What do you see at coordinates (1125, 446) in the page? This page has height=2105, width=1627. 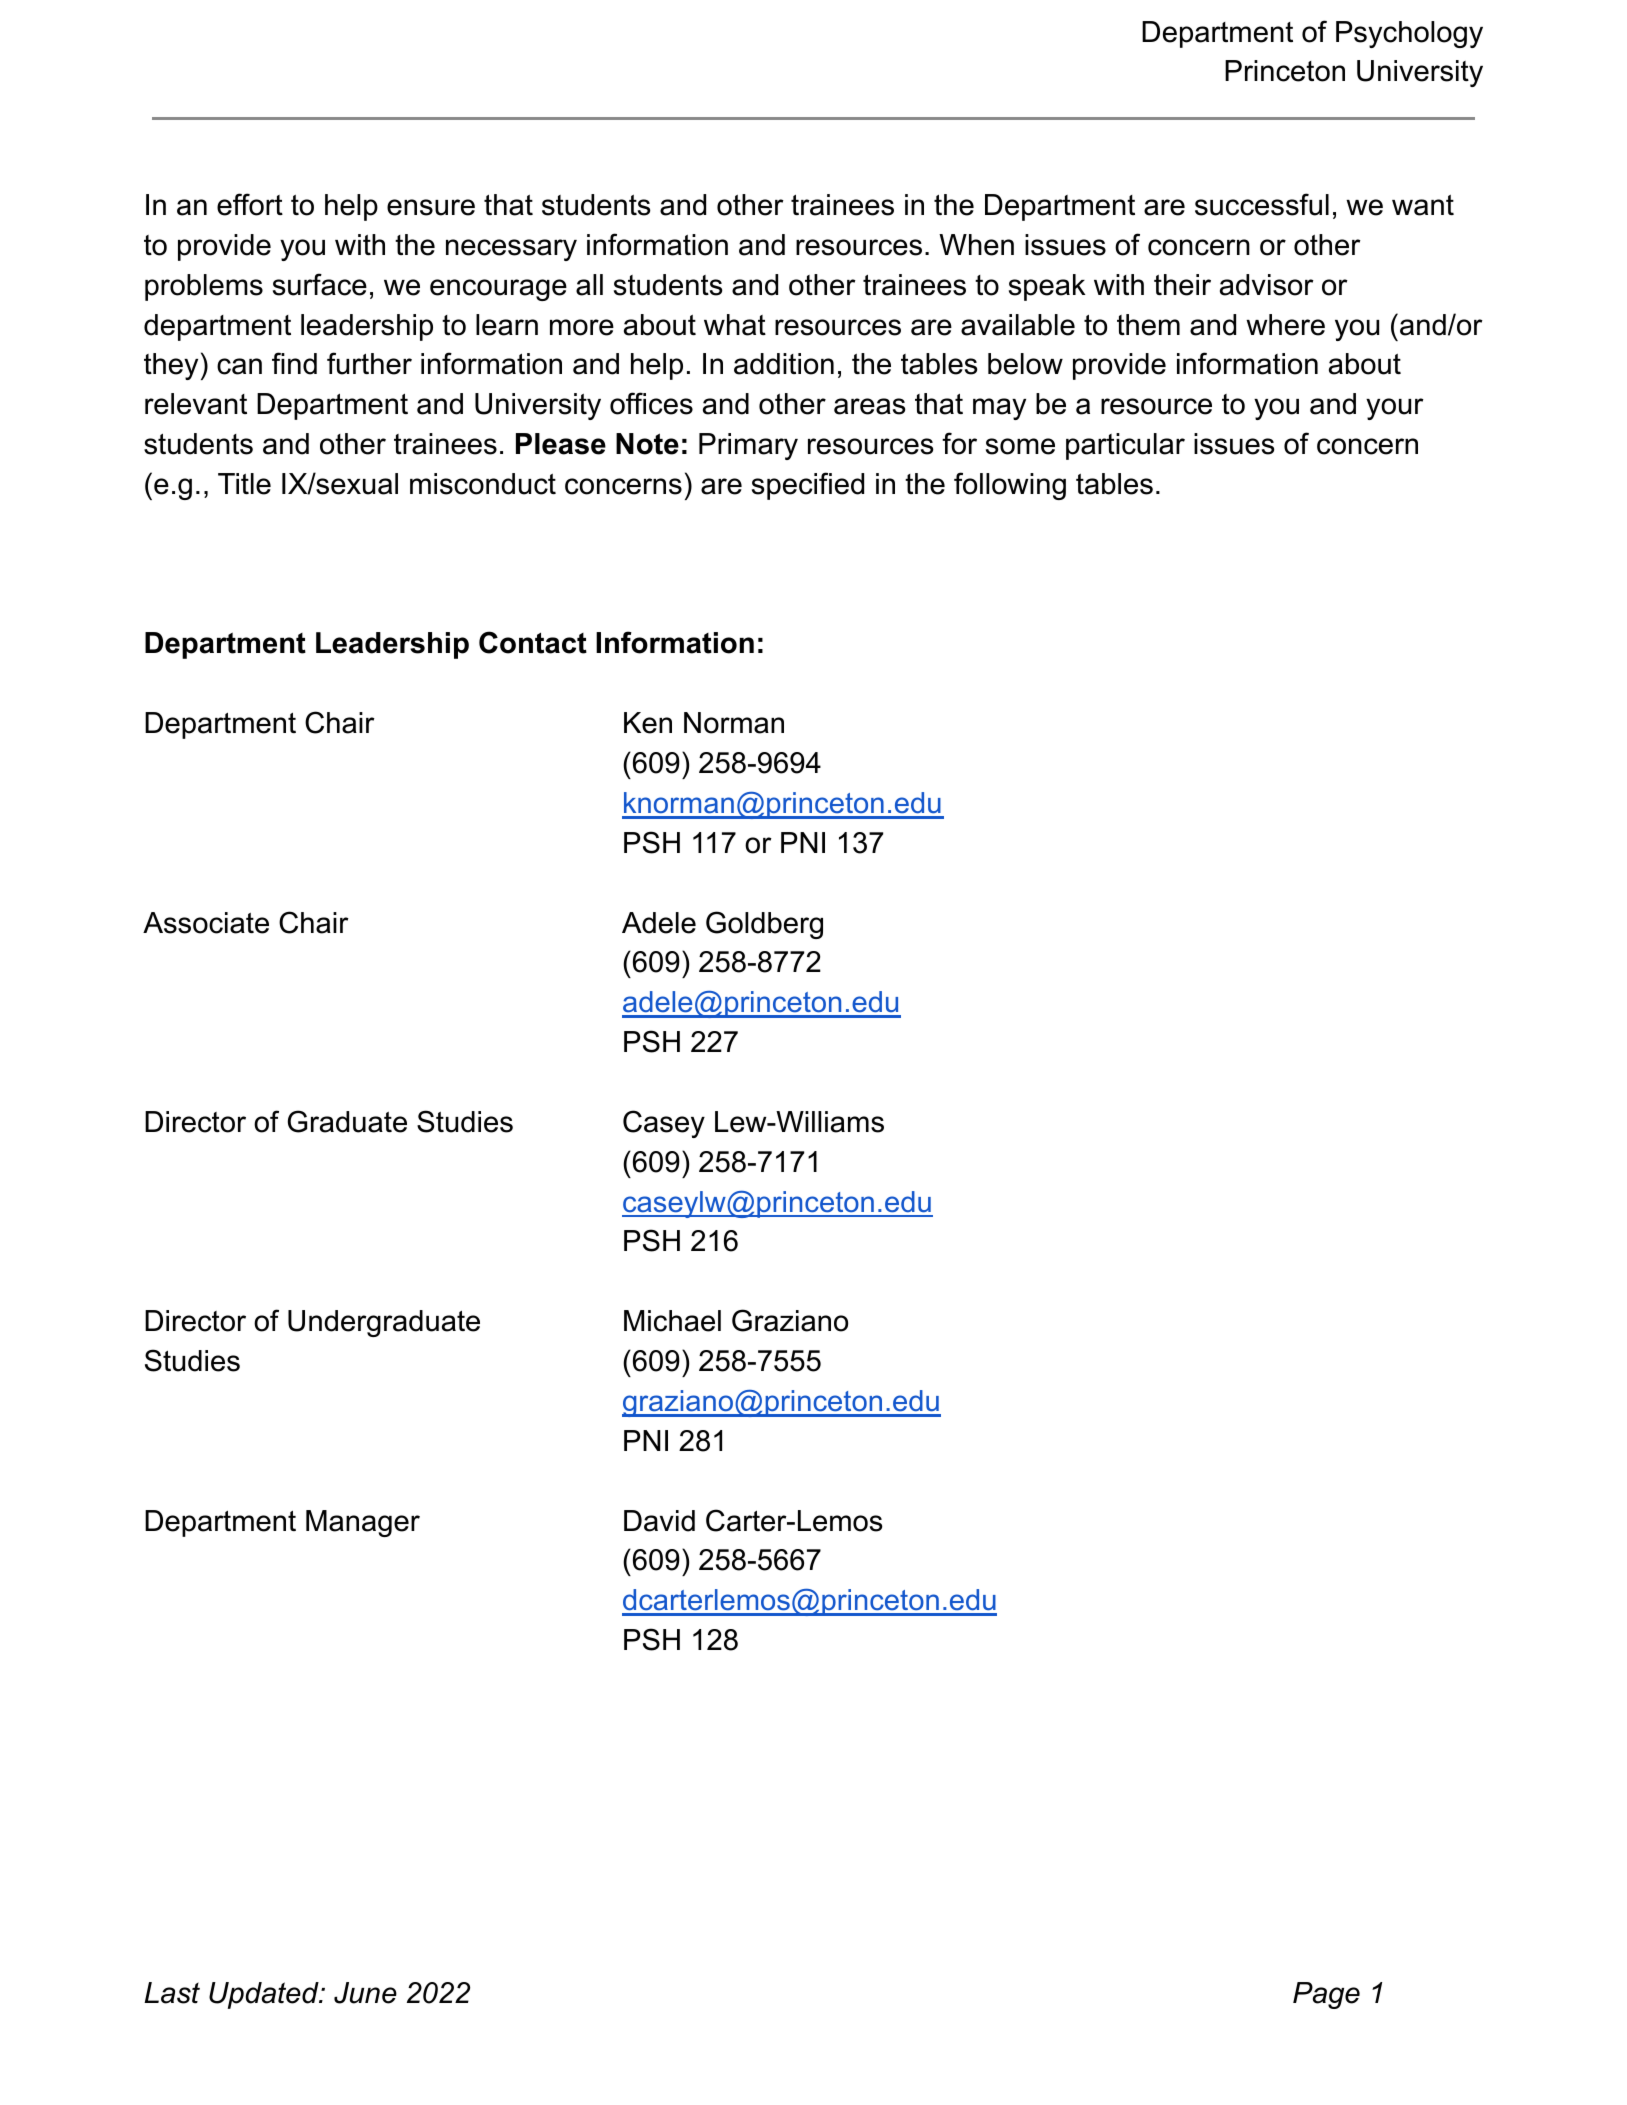 I see `particular` at bounding box center [1125, 446].
